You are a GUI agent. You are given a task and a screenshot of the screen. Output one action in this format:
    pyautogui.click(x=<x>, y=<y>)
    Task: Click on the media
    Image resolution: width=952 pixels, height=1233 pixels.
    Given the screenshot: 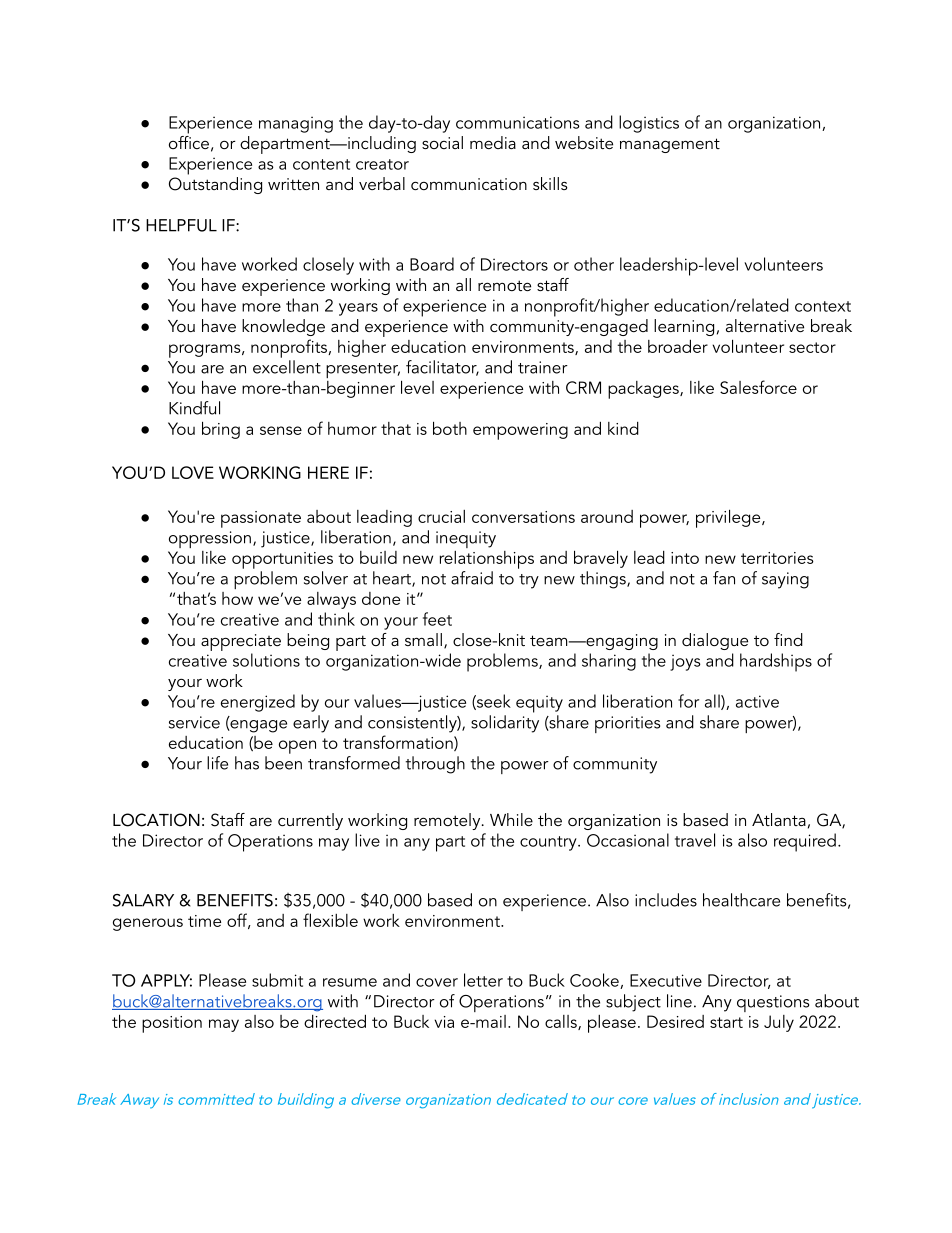 What is the action you would take?
    pyautogui.click(x=493, y=142)
